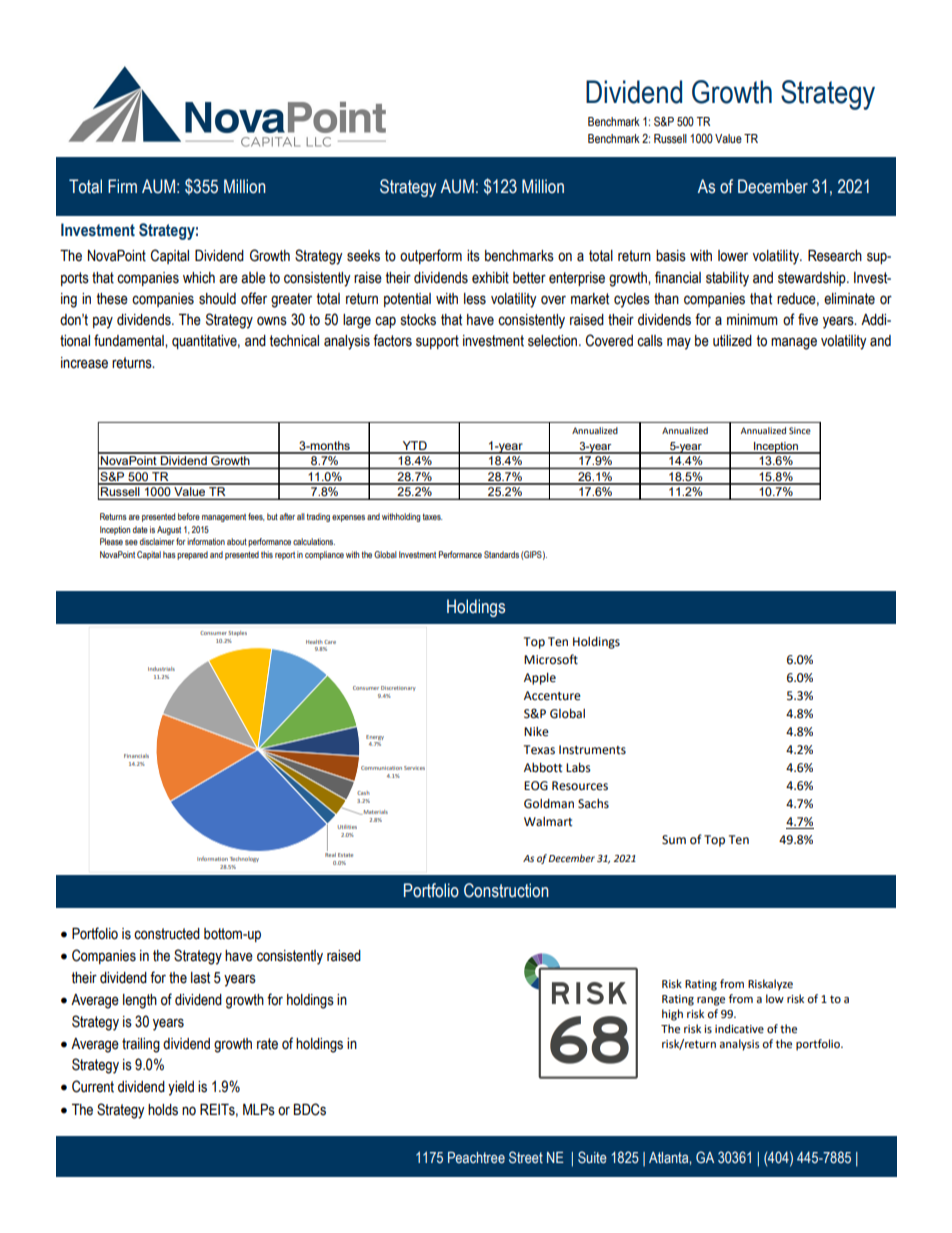  I want to click on taxes, so click(432, 516).
